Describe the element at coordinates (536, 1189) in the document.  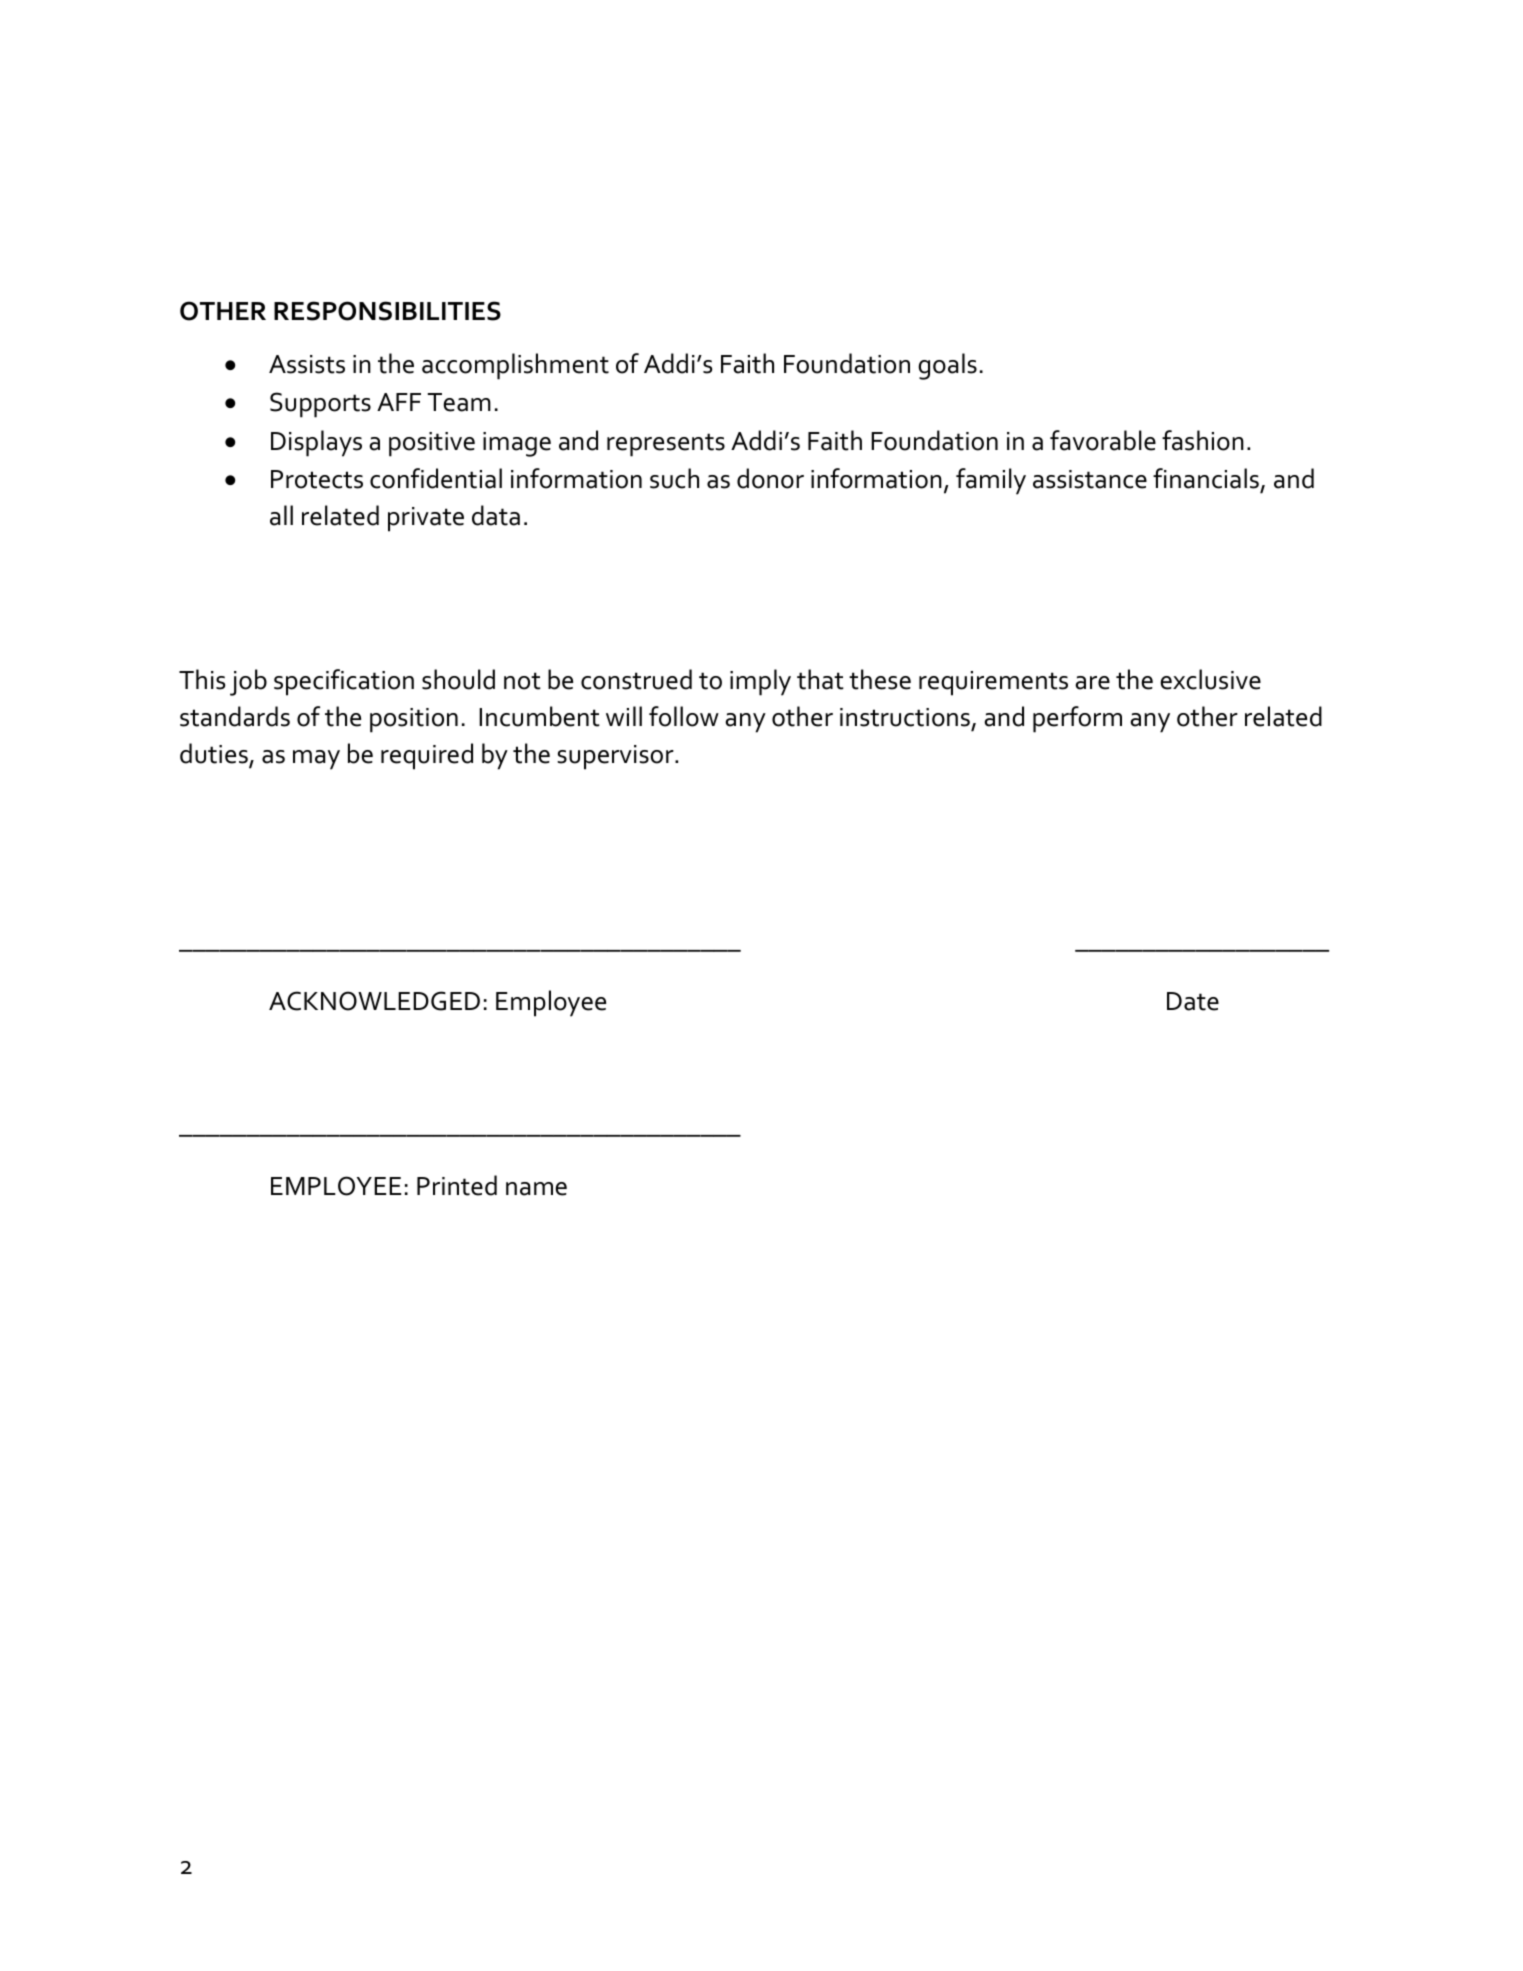
I see `name` at that location.
